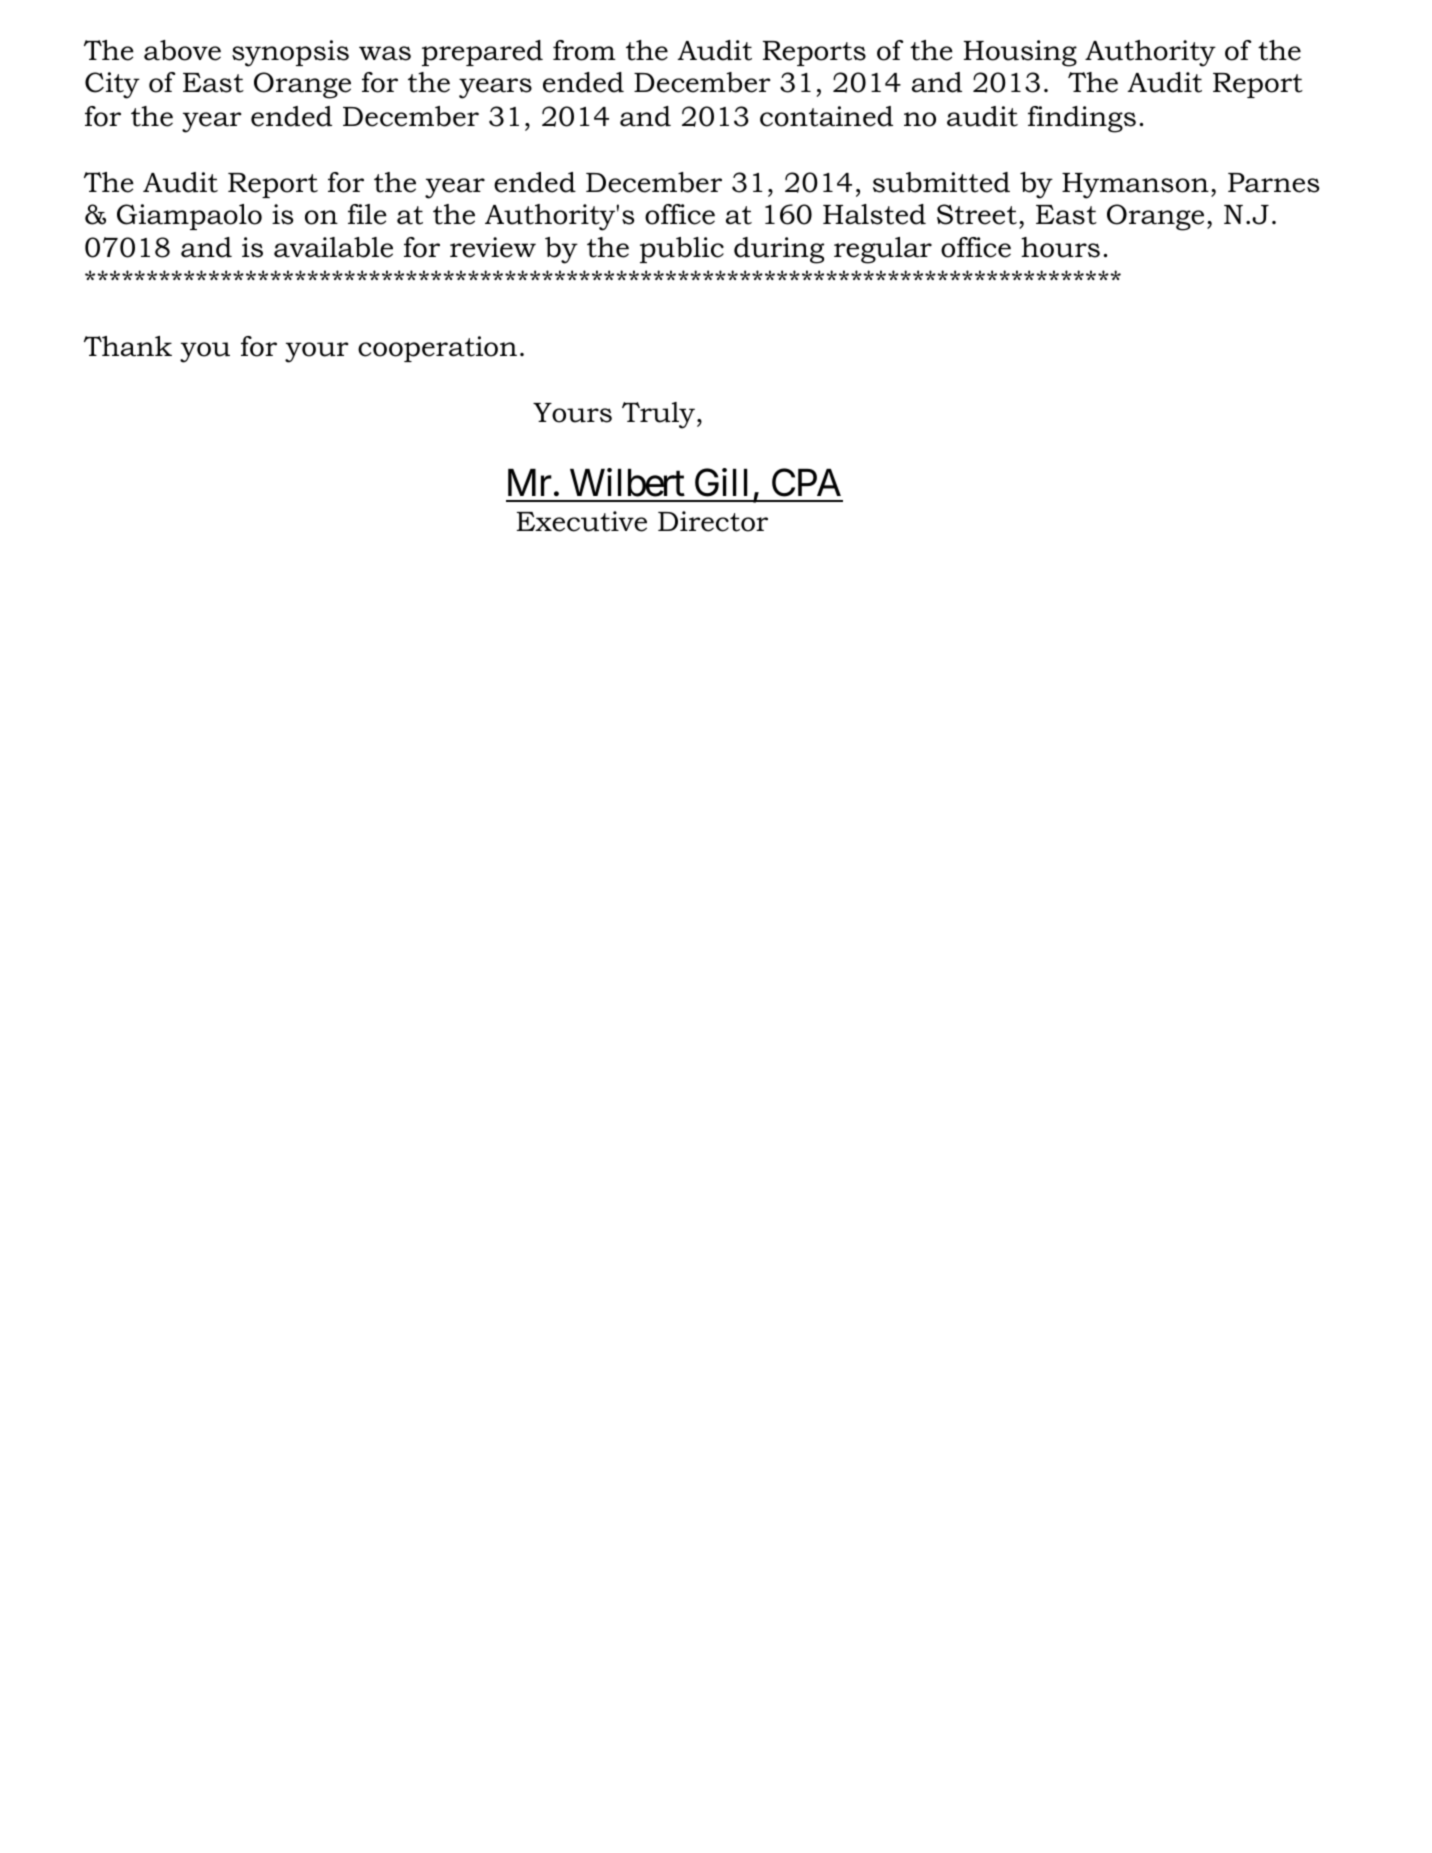 This page has height=1853, width=1432. I want to click on CPA, so click(806, 482).
